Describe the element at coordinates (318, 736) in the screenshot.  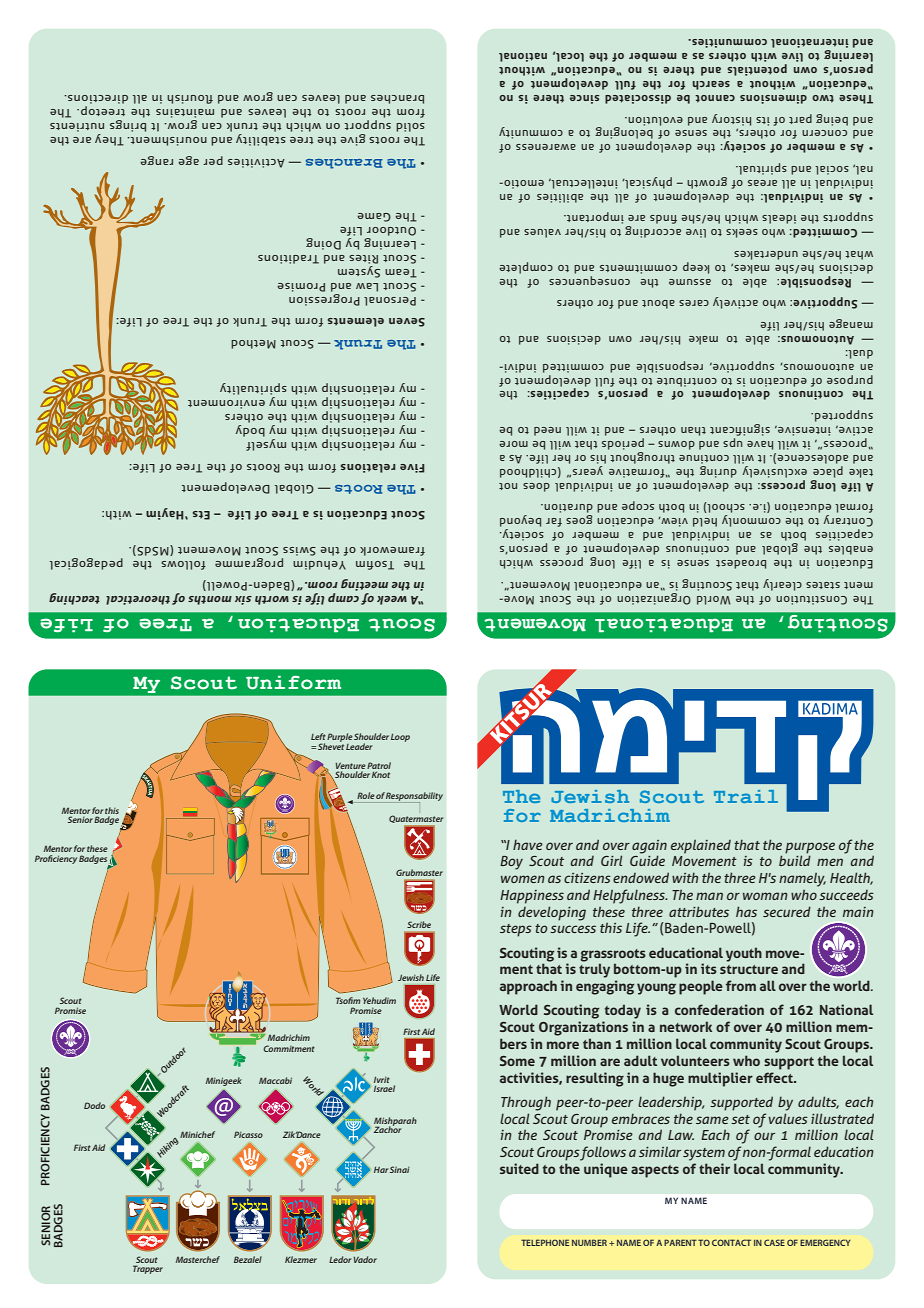
I see `Left` at that location.
